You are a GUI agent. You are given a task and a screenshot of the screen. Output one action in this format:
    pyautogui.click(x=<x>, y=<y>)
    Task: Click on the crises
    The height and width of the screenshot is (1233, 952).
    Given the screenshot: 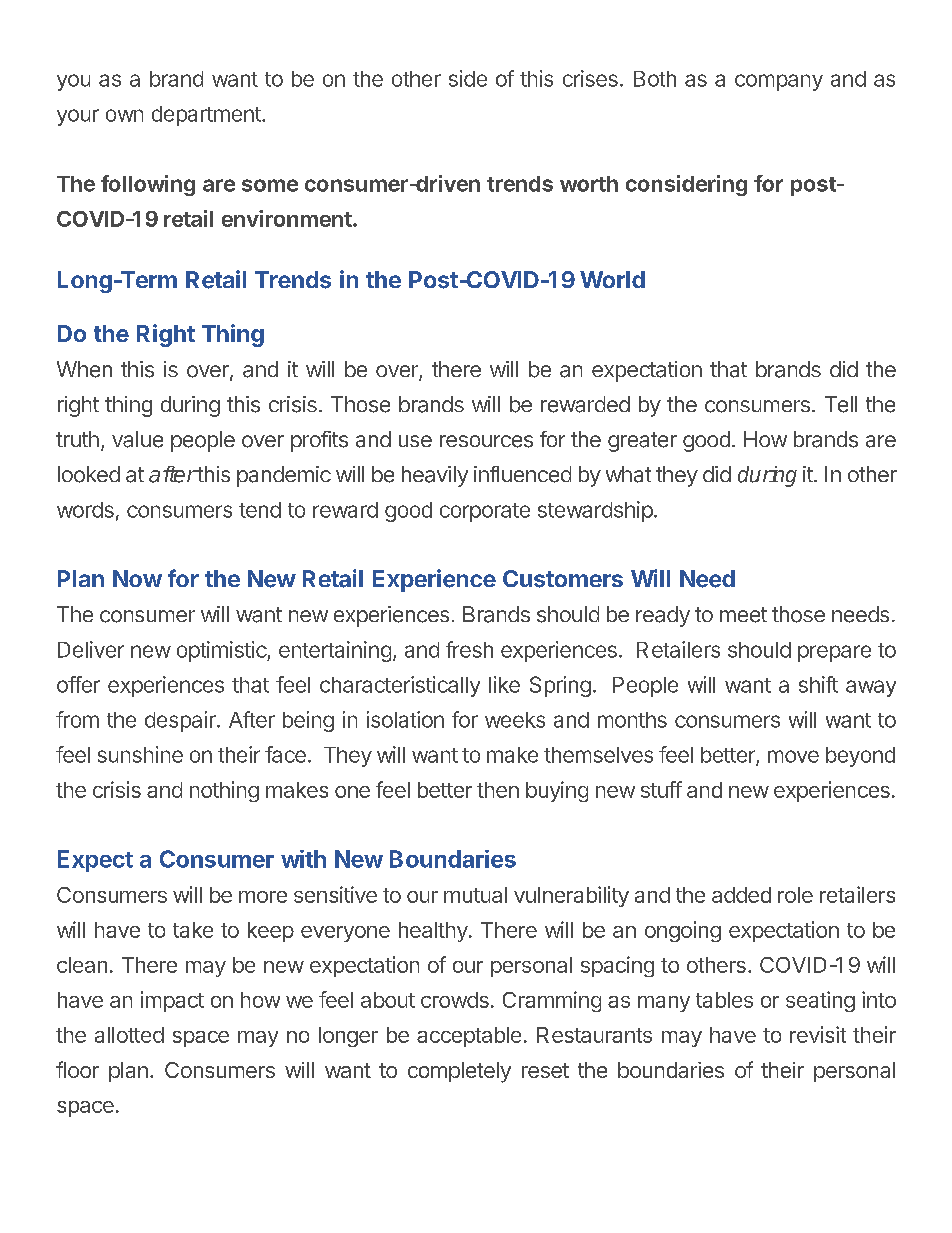 What is the action you would take?
    pyautogui.click(x=590, y=78)
